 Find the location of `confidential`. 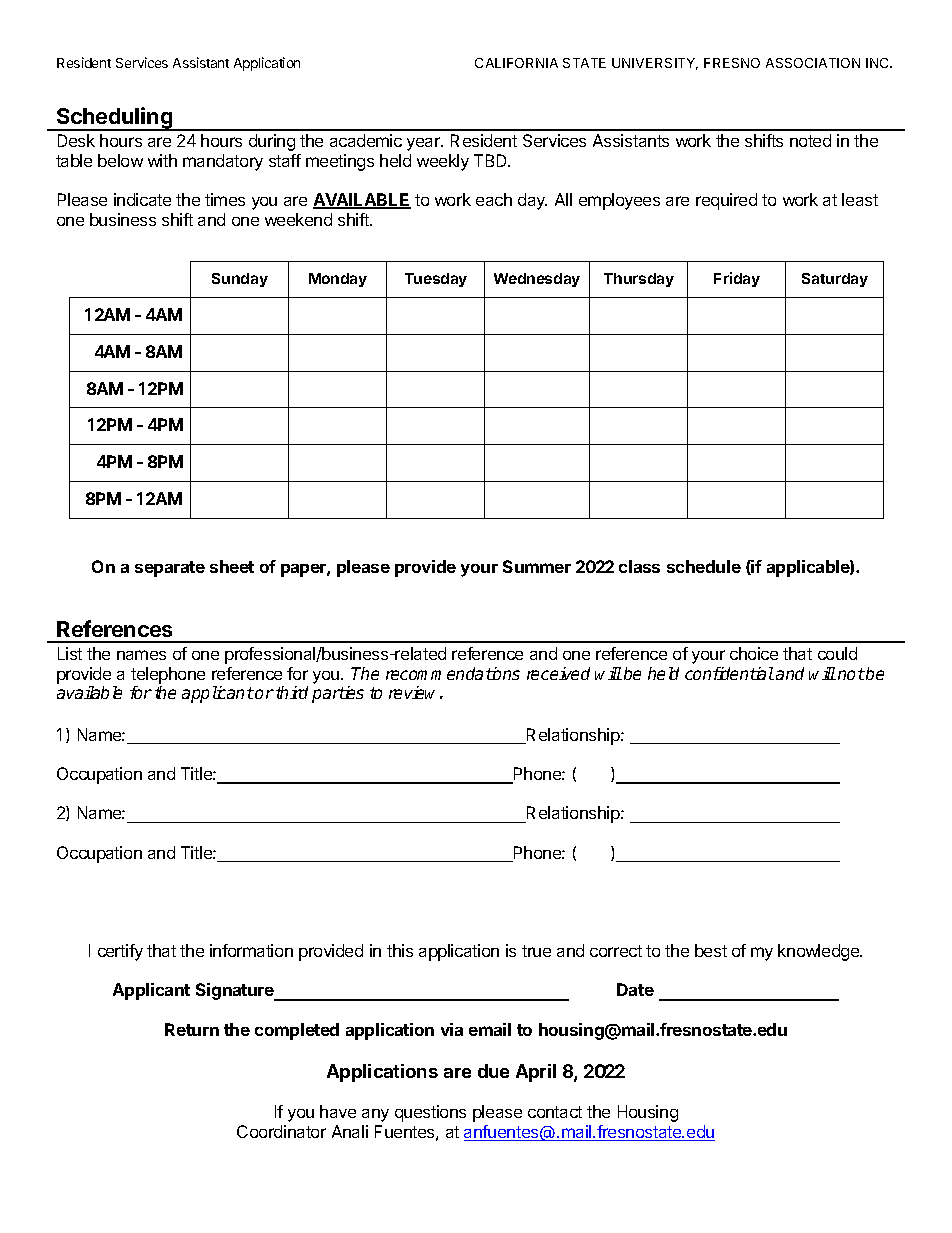

confidential is located at coordinates (729, 673).
